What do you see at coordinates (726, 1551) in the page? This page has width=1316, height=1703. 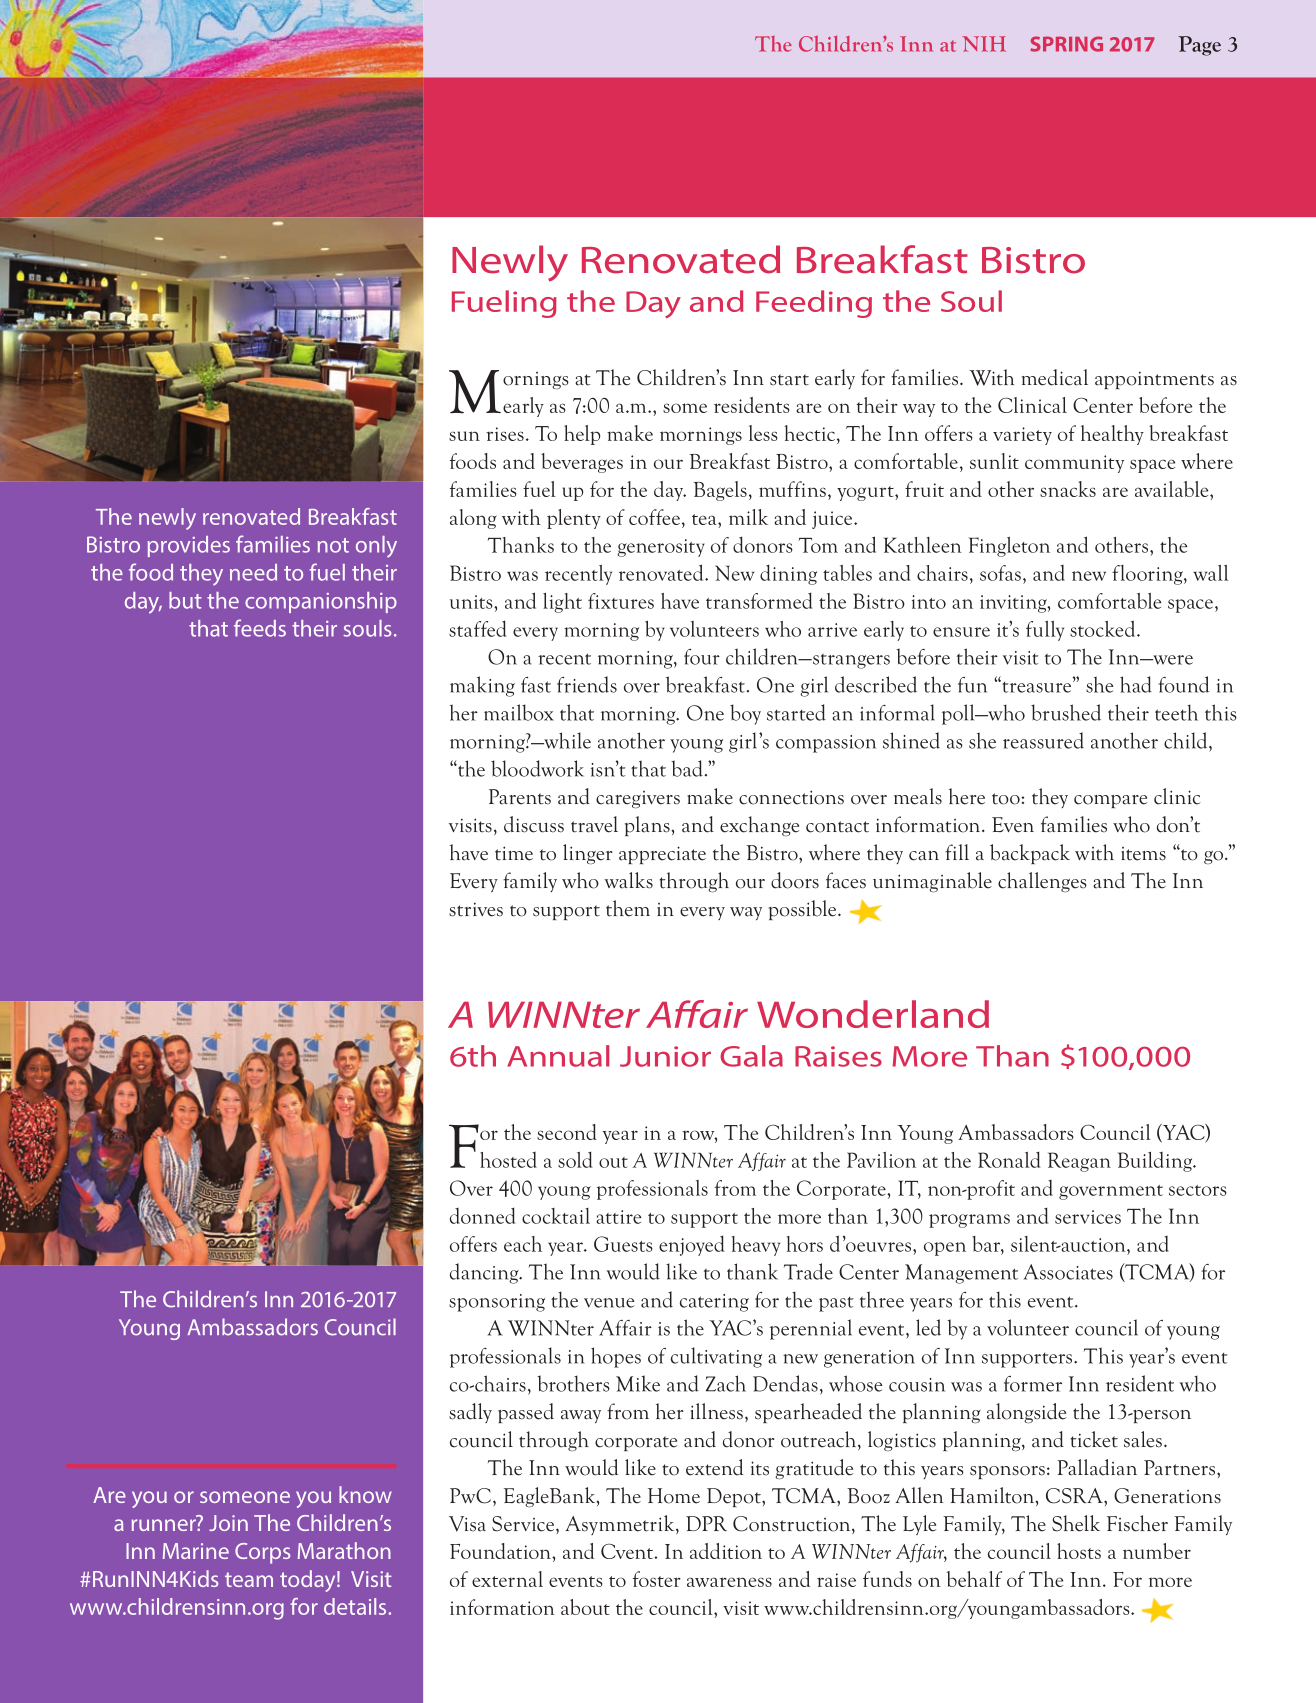 I see `addition` at bounding box center [726, 1551].
